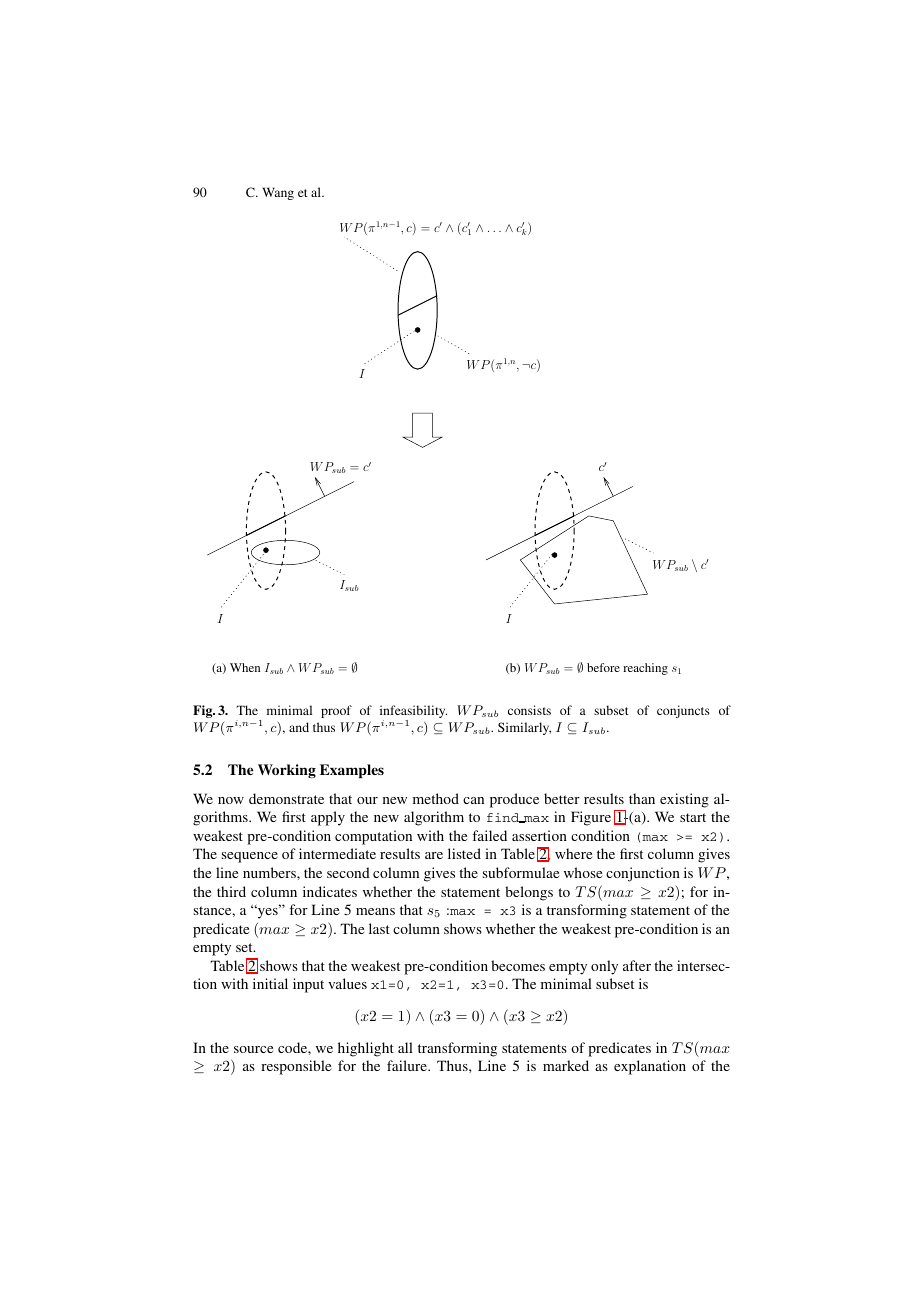 The image size is (924, 1308). What do you see at coordinates (603, 667) in the document?
I see `before` at bounding box center [603, 667].
